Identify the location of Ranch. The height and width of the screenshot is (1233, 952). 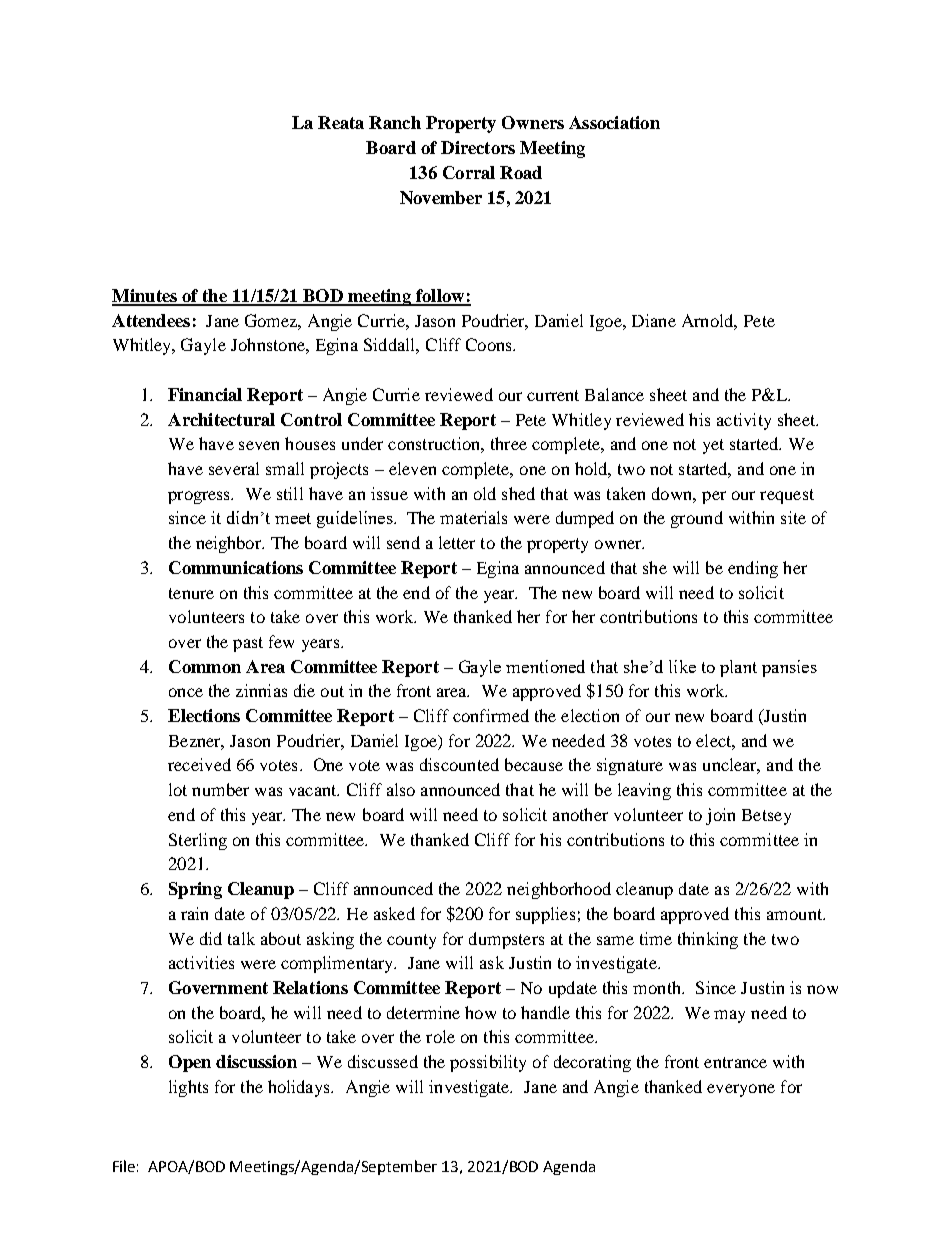
(395, 122).
